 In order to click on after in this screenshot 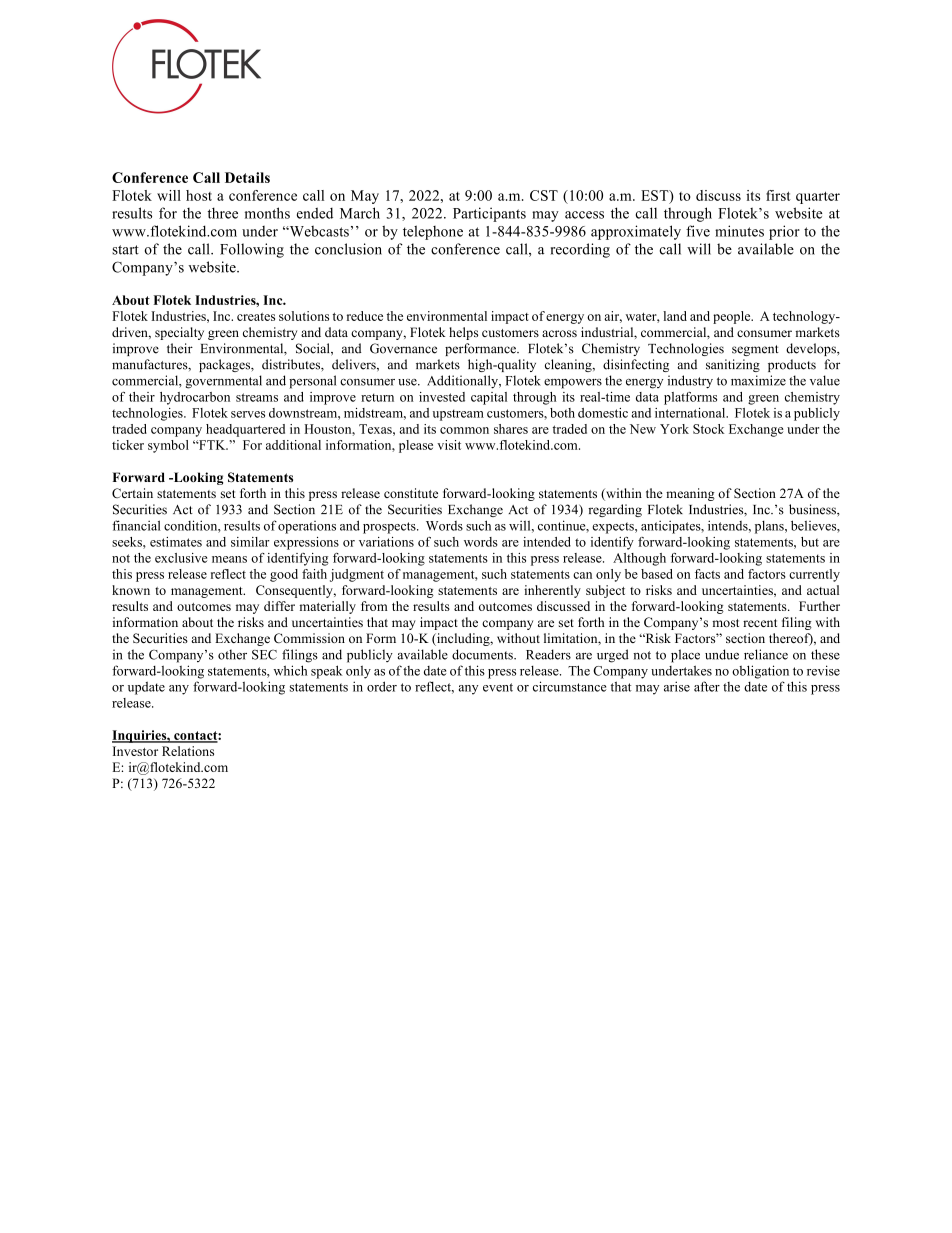, I will do `click(707, 686)`.
